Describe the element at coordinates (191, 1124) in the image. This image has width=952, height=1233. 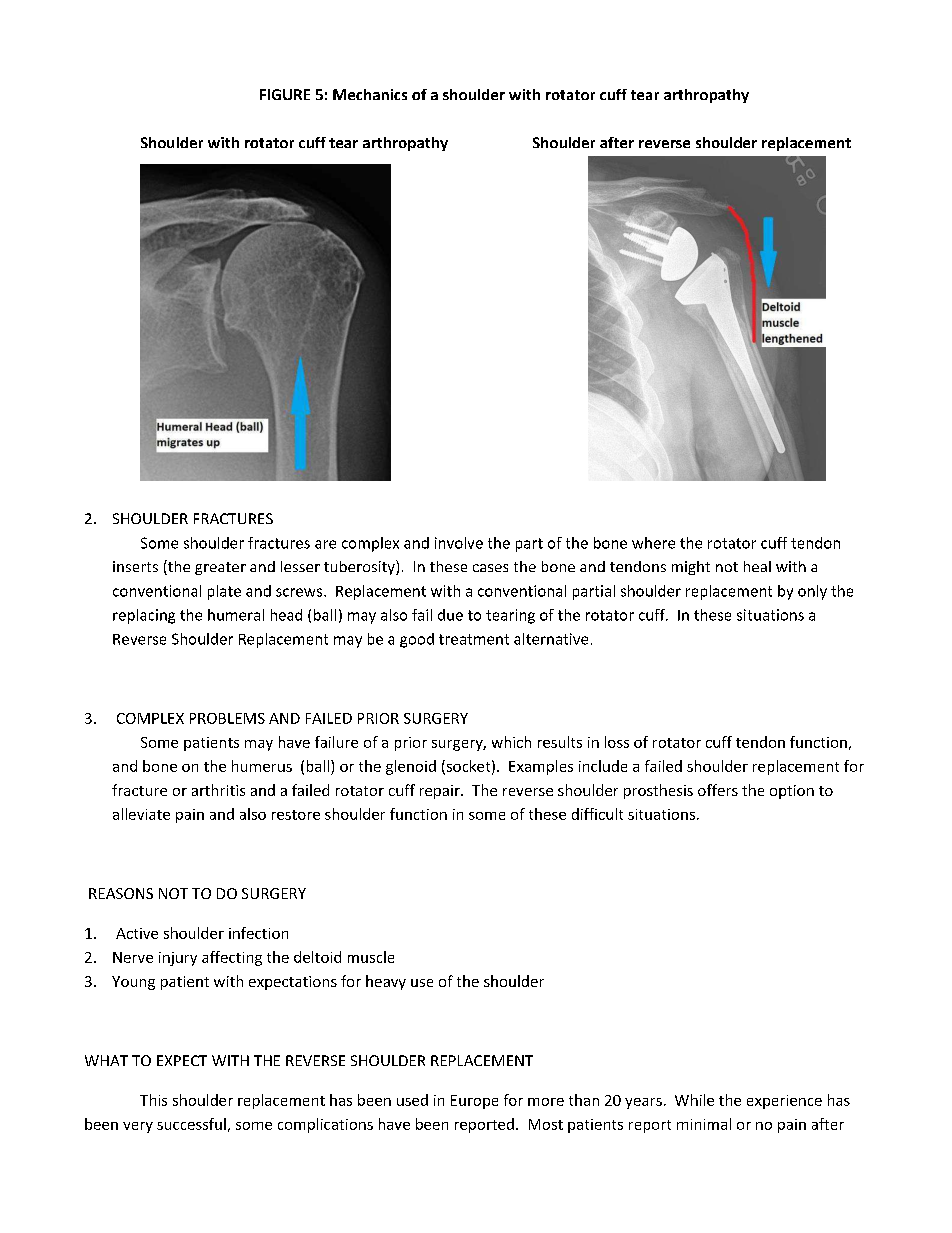
I see `successful` at that location.
